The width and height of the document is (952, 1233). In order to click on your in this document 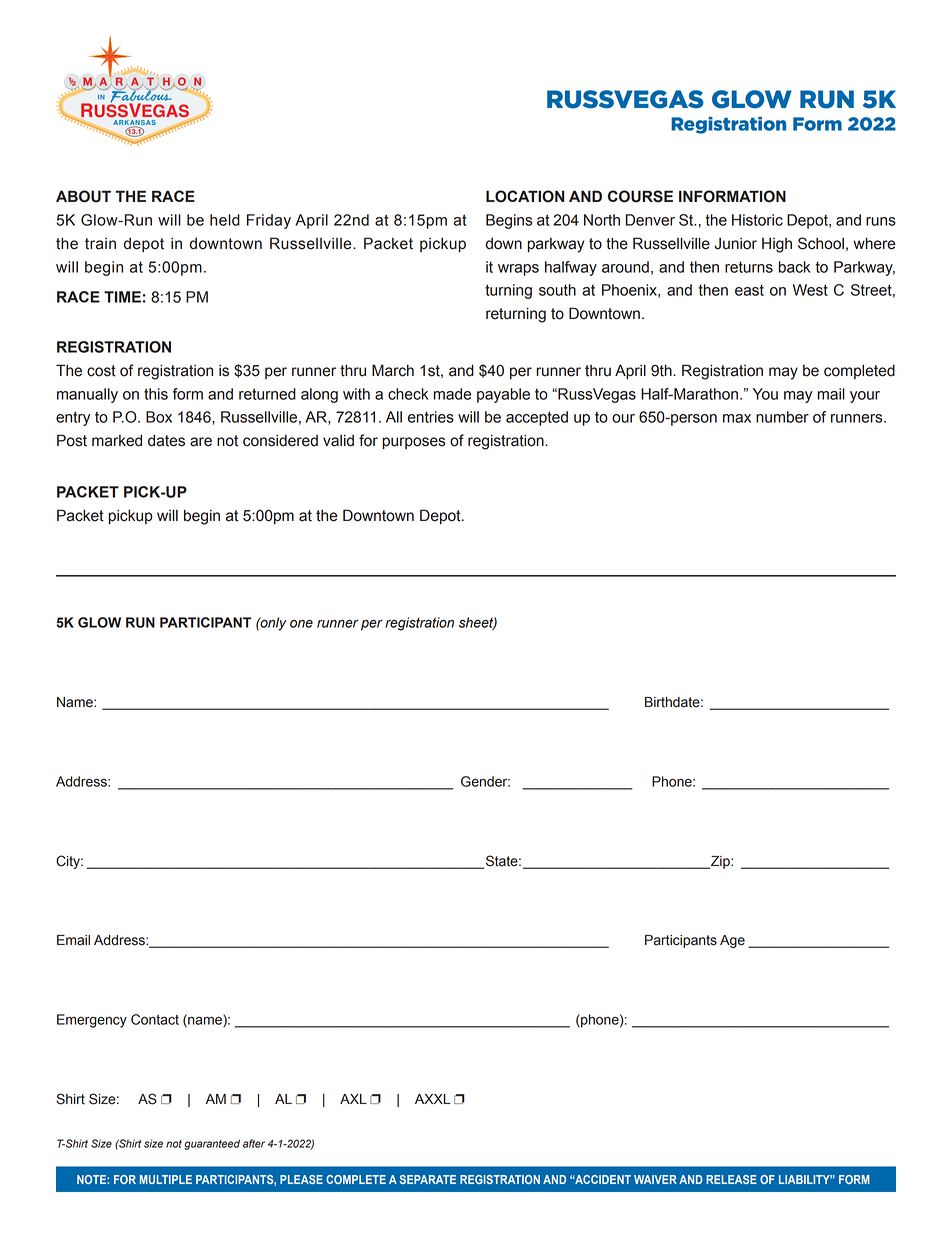, I will do `click(865, 397)`.
